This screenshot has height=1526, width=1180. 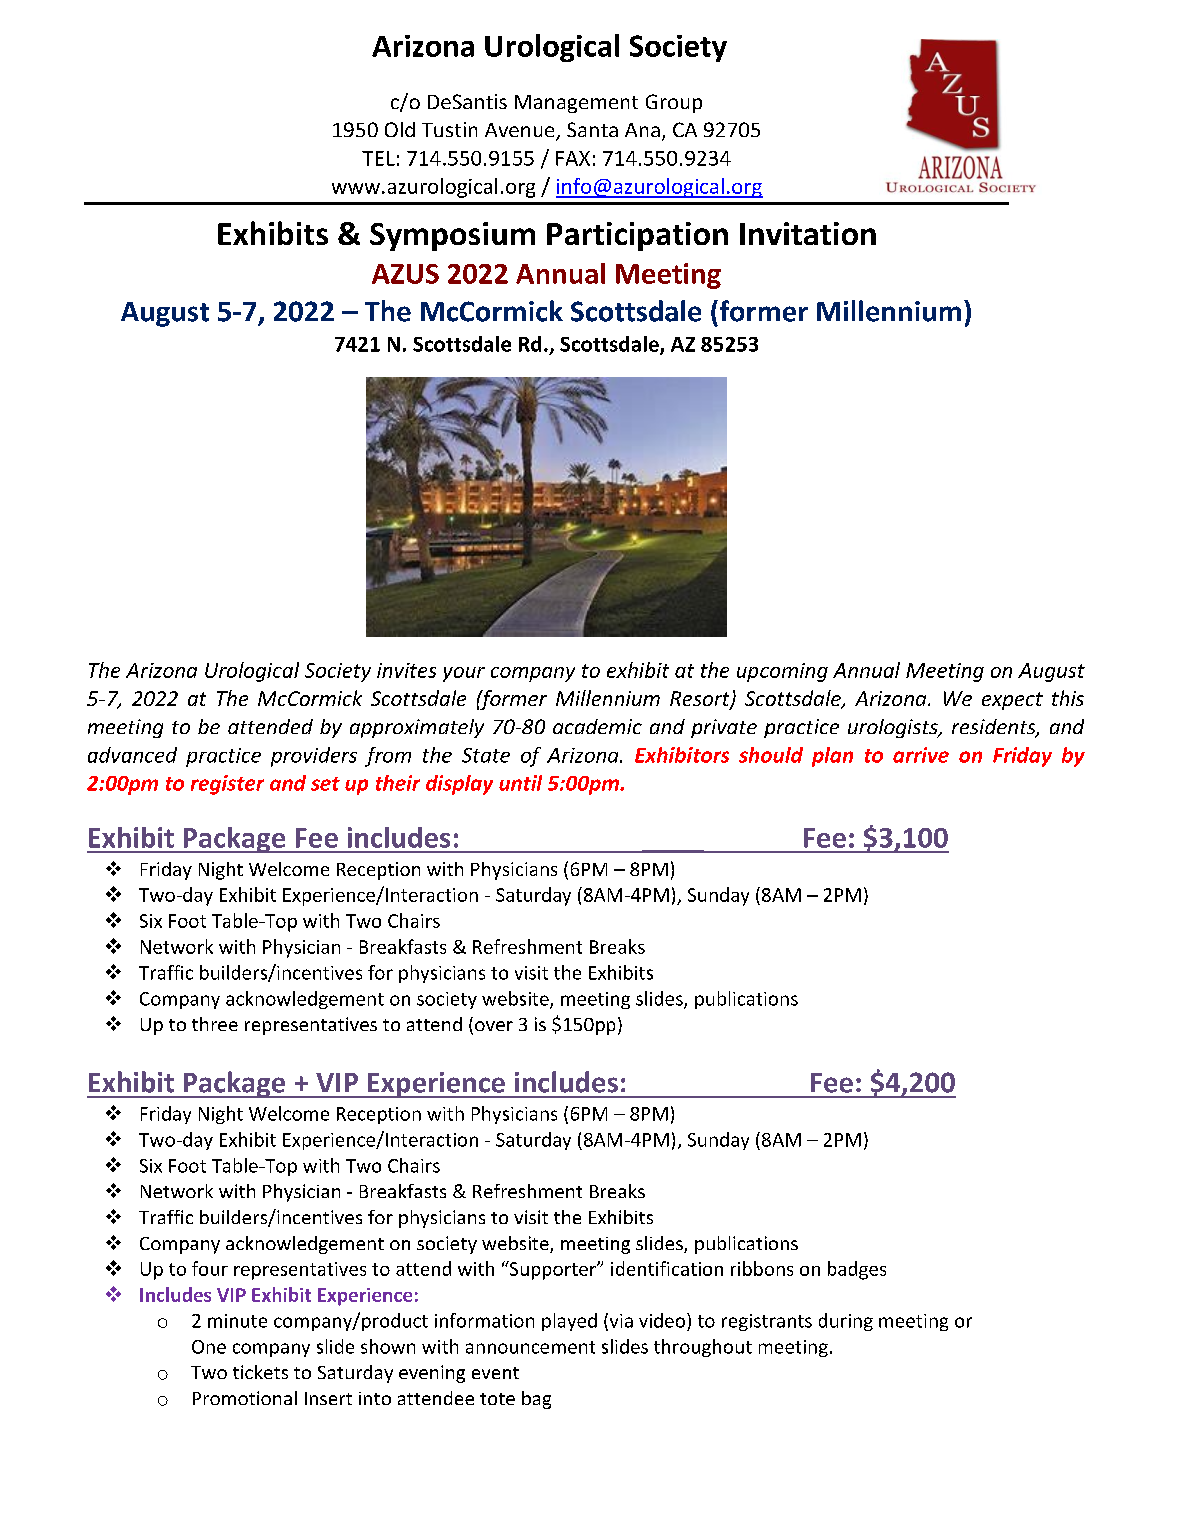 What do you see at coordinates (494, 1026) in the screenshot?
I see `over` at bounding box center [494, 1026].
